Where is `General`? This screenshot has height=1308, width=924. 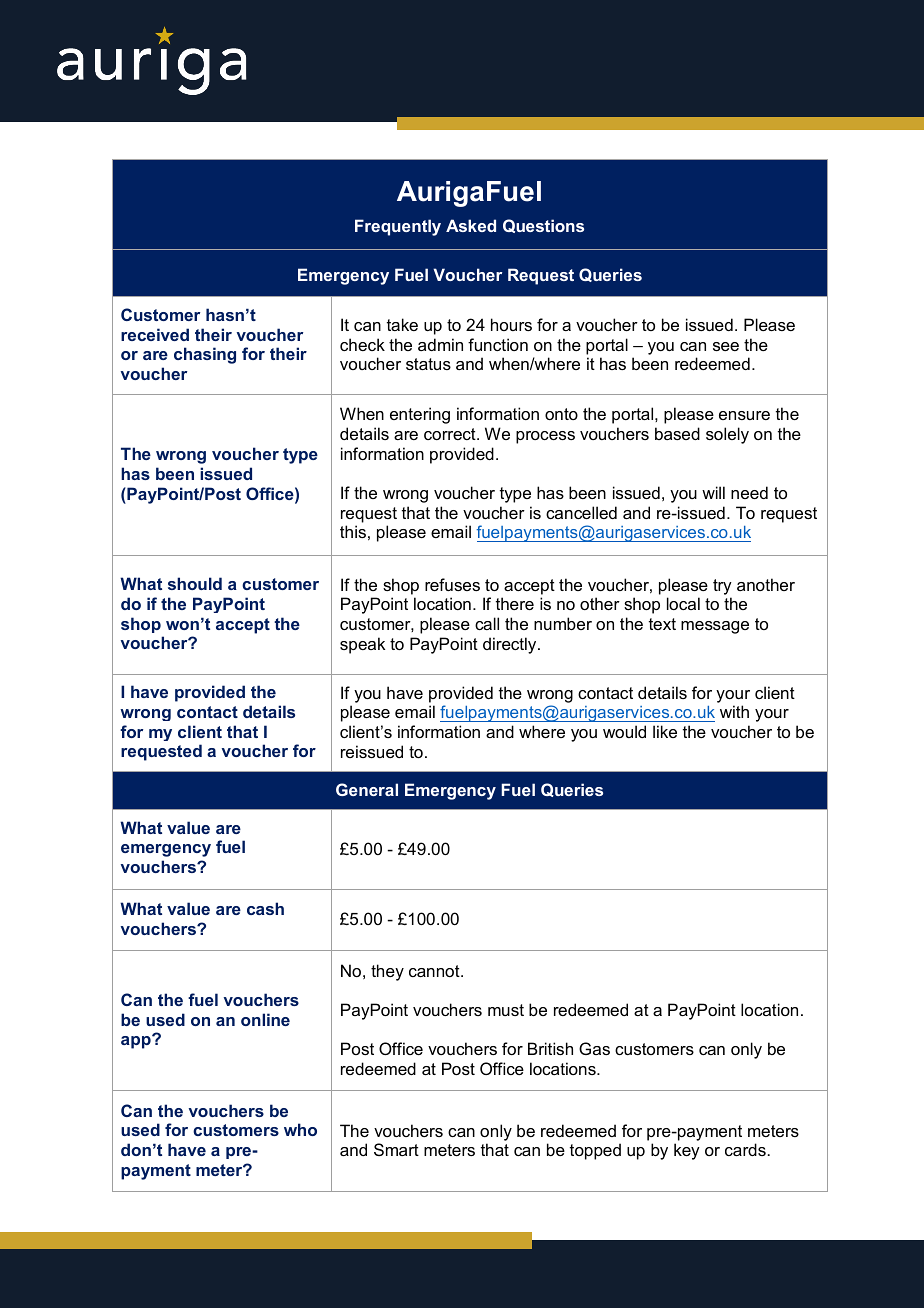 General is located at coordinates (367, 789).
